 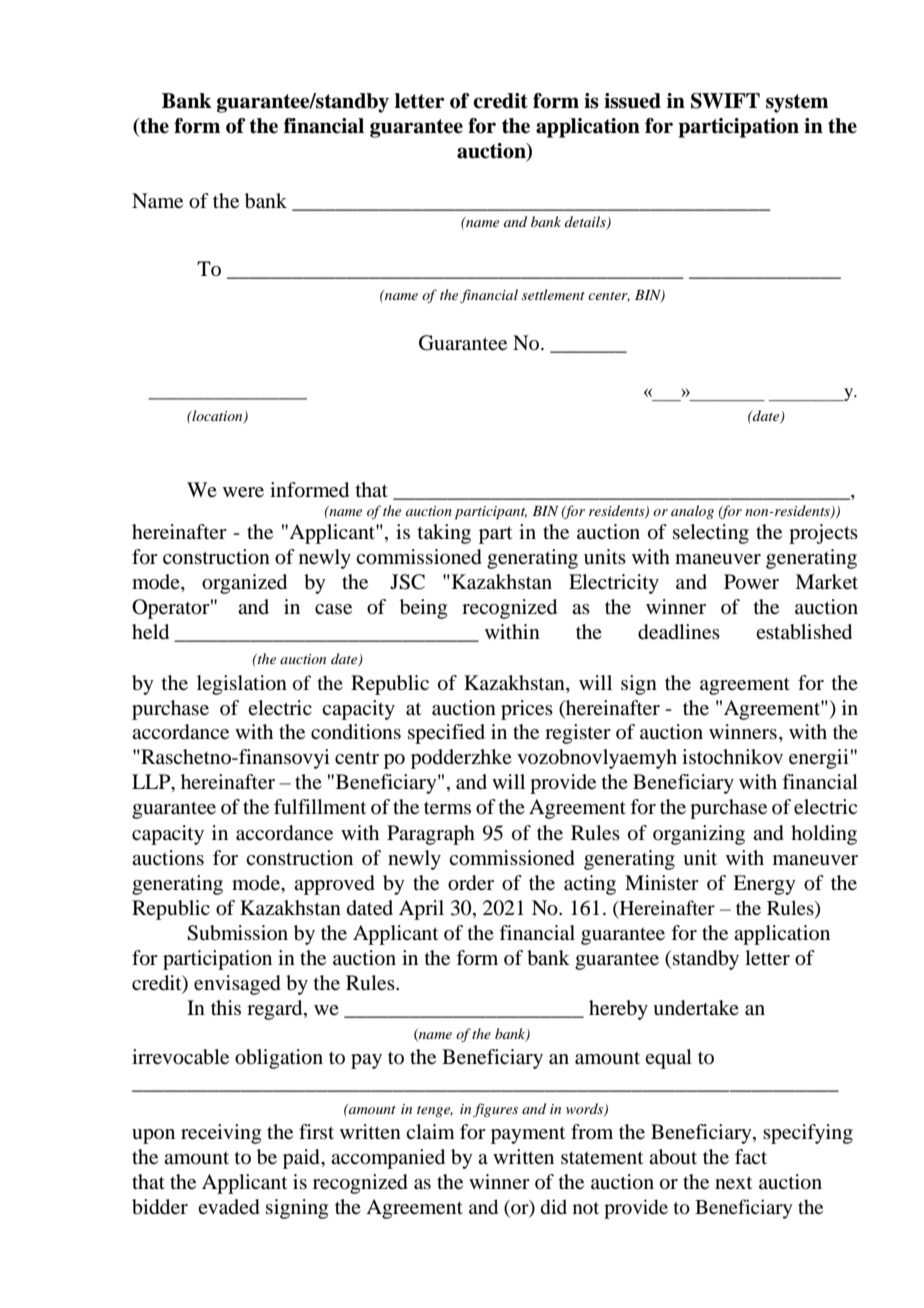 I want to click on SWIFT, so click(x=725, y=101).
